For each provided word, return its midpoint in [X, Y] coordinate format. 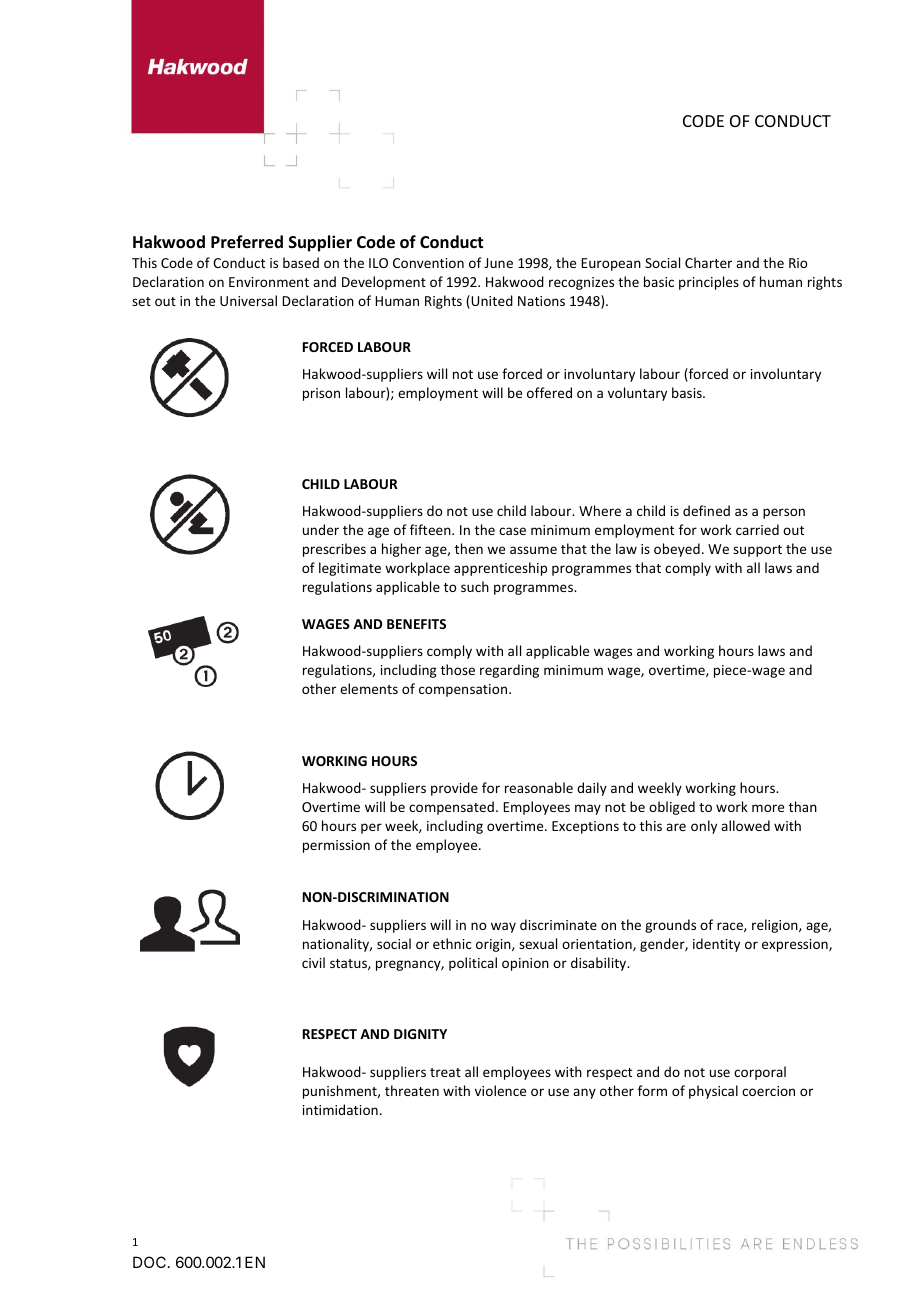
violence [500, 1090]
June [498, 263]
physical [713, 1092]
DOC [149, 1262]
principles [709, 283]
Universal [248, 300]
